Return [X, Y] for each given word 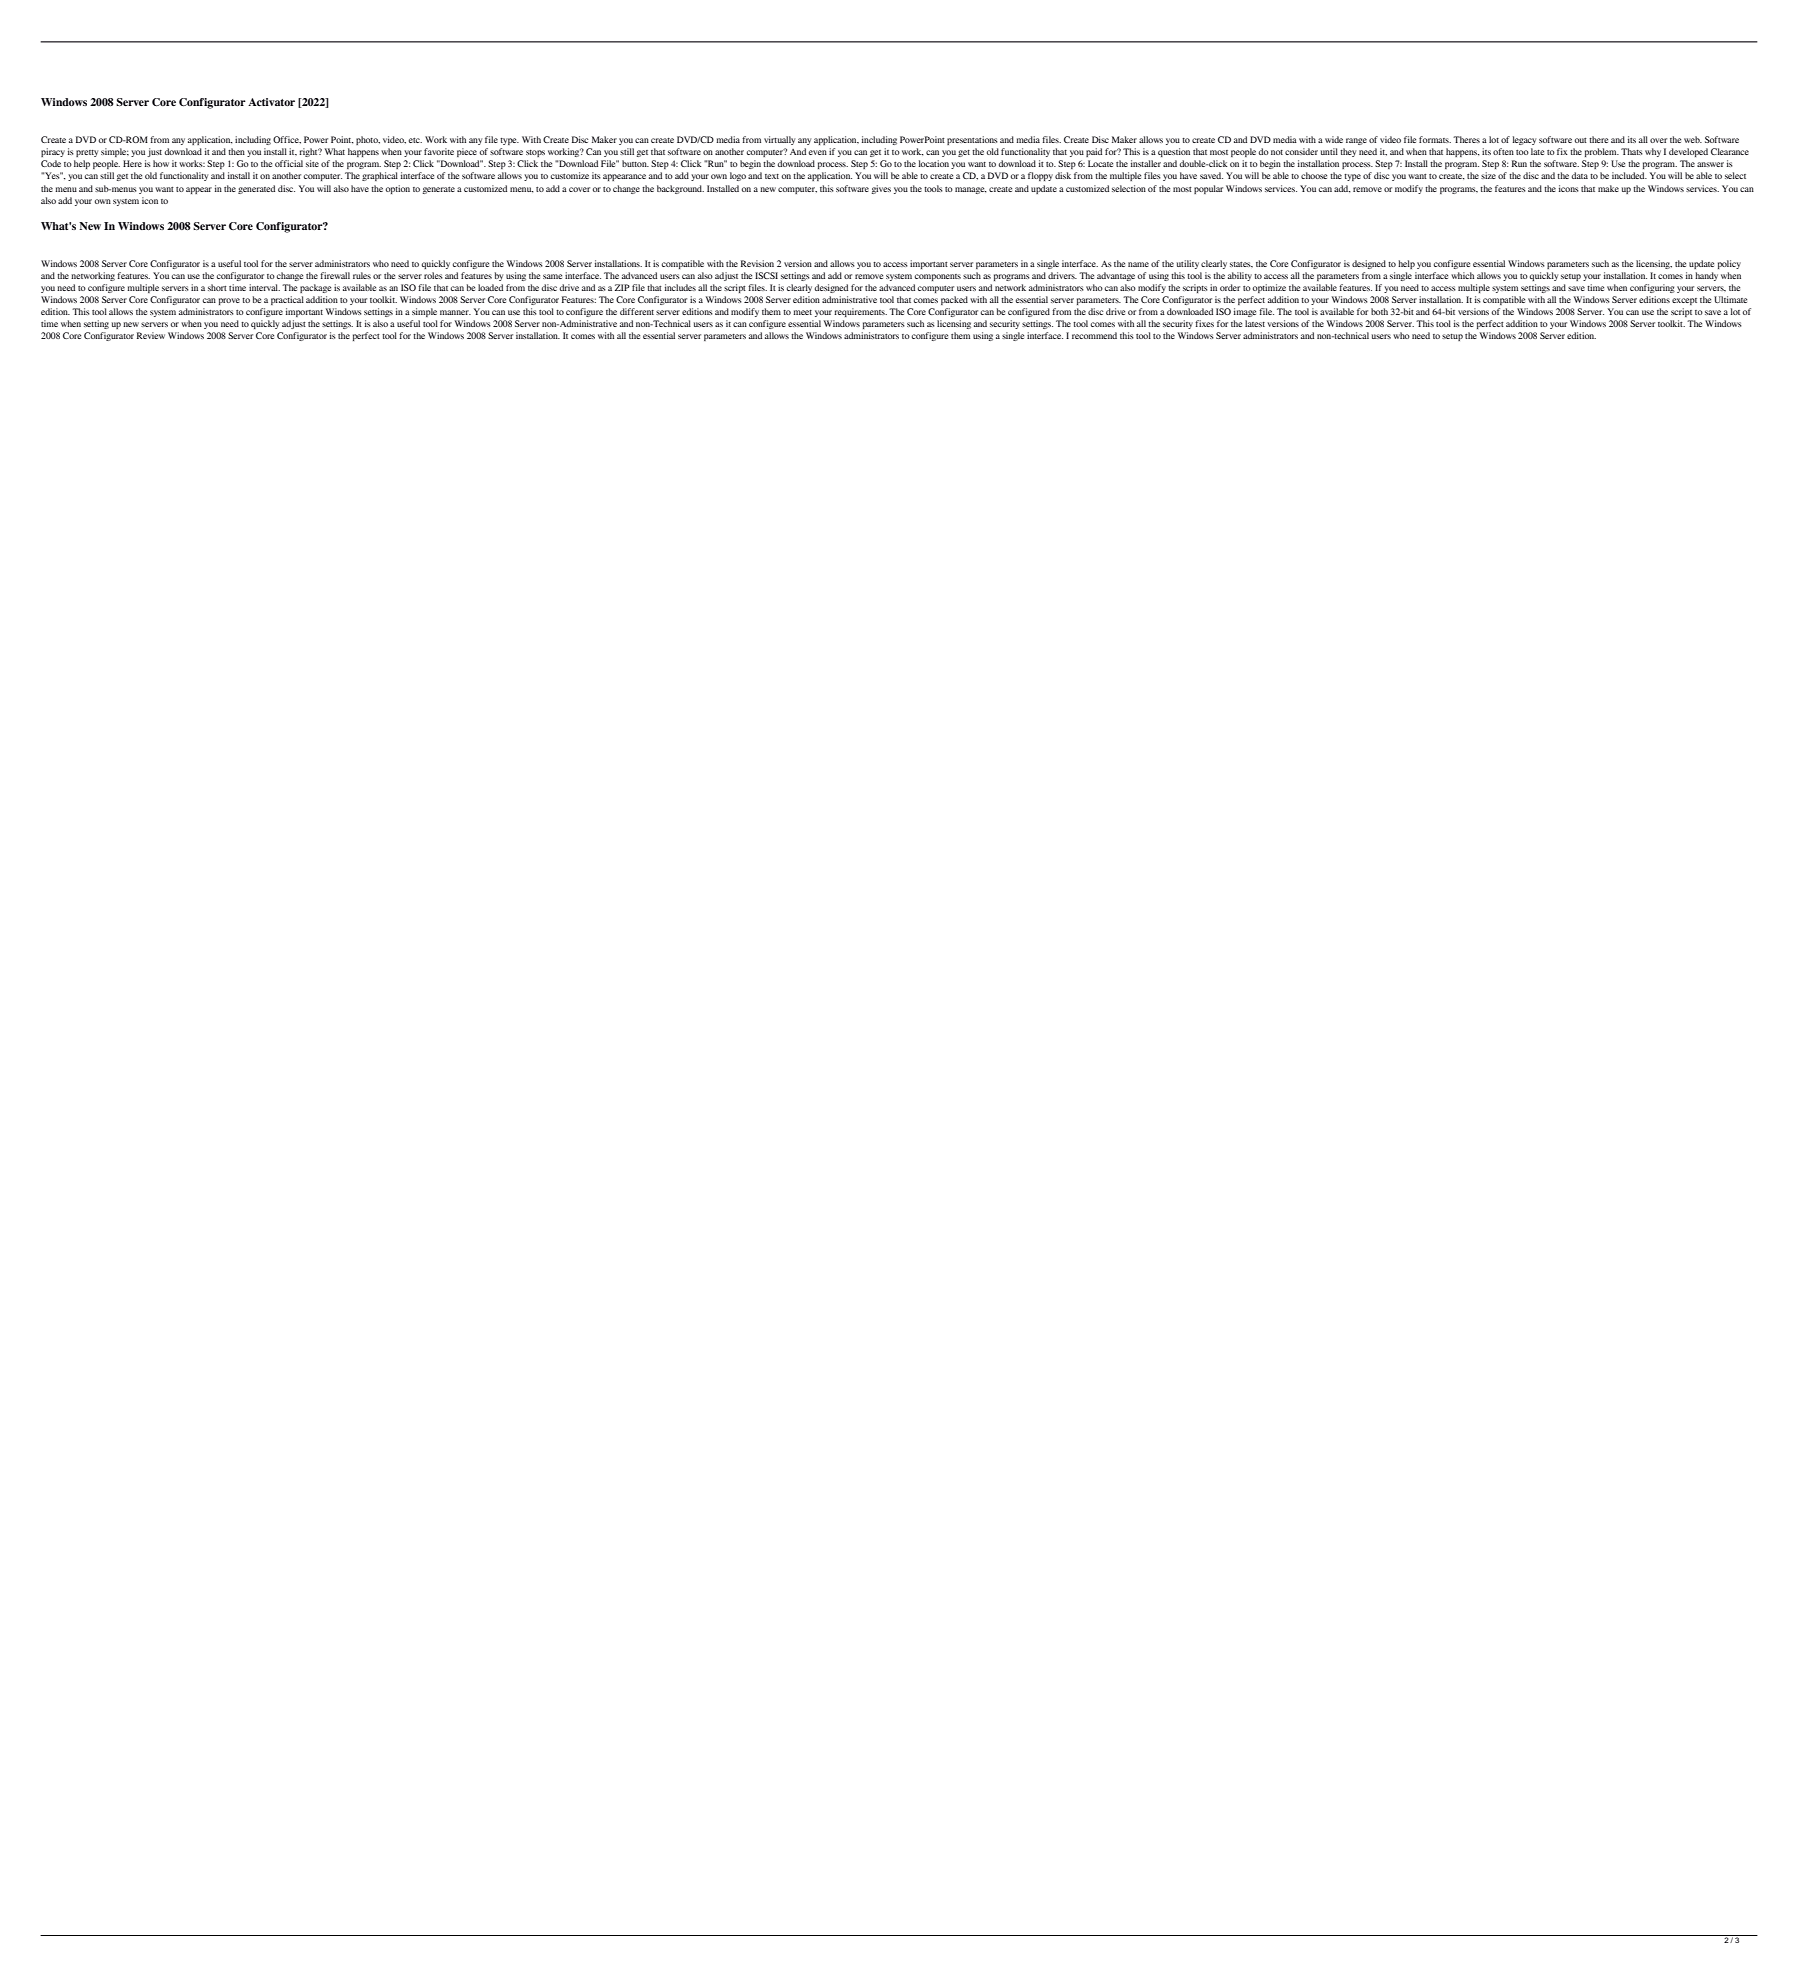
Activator [271, 102]
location [933, 163]
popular [1208, 189]
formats [1435, 139]
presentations [972, 140]
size [1488, 175]
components [938, 277]
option [398, 189]
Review [151, 335]
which [1462, 275]
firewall [335, 275]
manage [971, 190]
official [289, 163]
